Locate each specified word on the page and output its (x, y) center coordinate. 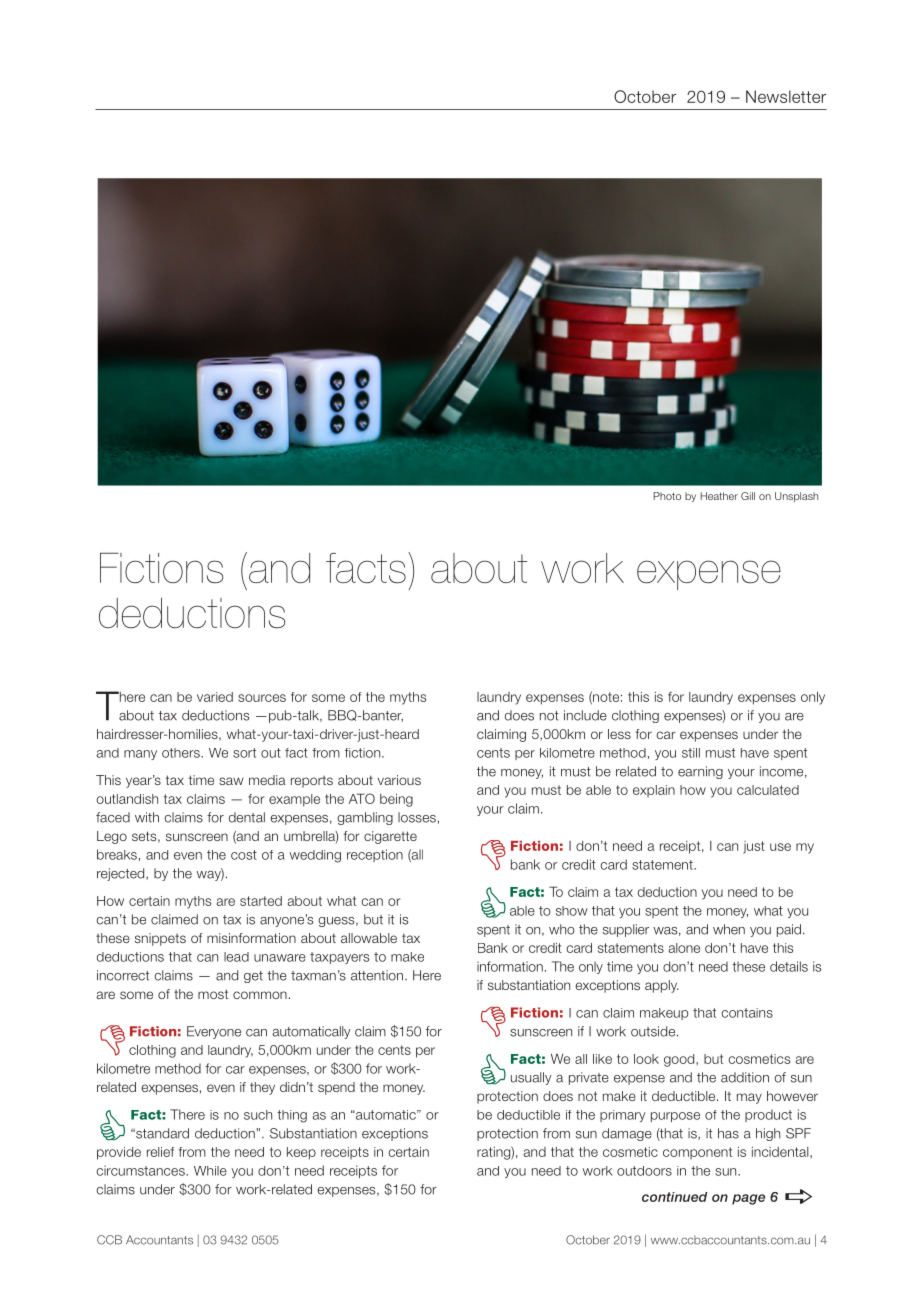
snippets (160, 939)
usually (531, 1078)
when (729, 929)
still (691, 753)
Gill (748, 496)
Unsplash (796, 497)
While (210, 1171)
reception (375, 855)
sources (262, 698)
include (585, 715)
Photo (667, 496)
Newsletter (786, 96)
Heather (719, 496)
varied (215, 697)
